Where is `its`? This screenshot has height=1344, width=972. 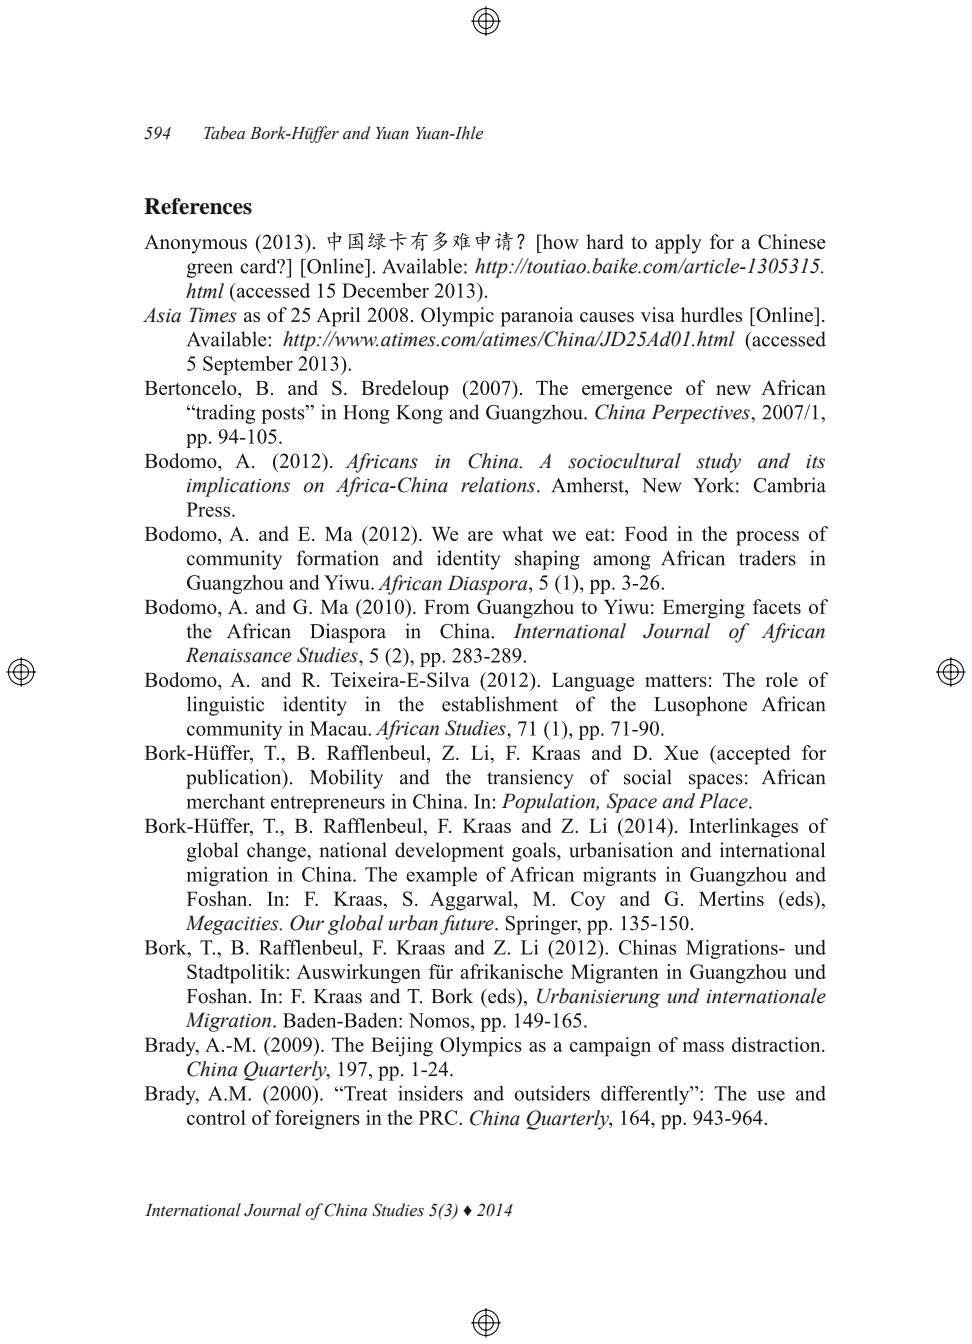 its is located at coordinates (815, 462).
